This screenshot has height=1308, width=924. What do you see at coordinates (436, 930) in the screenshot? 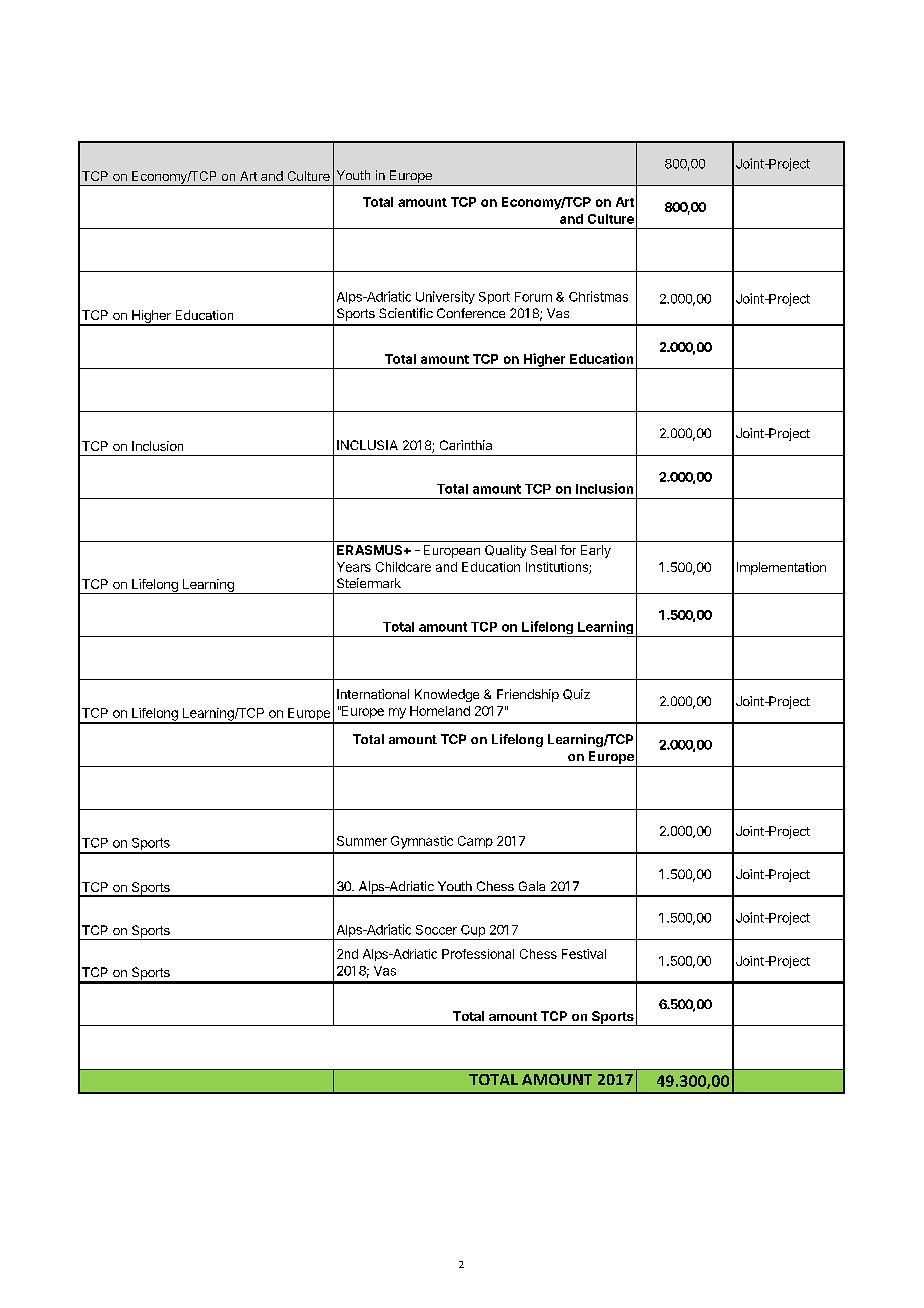
I see `Soccer` at bounding box center [436, 930].
